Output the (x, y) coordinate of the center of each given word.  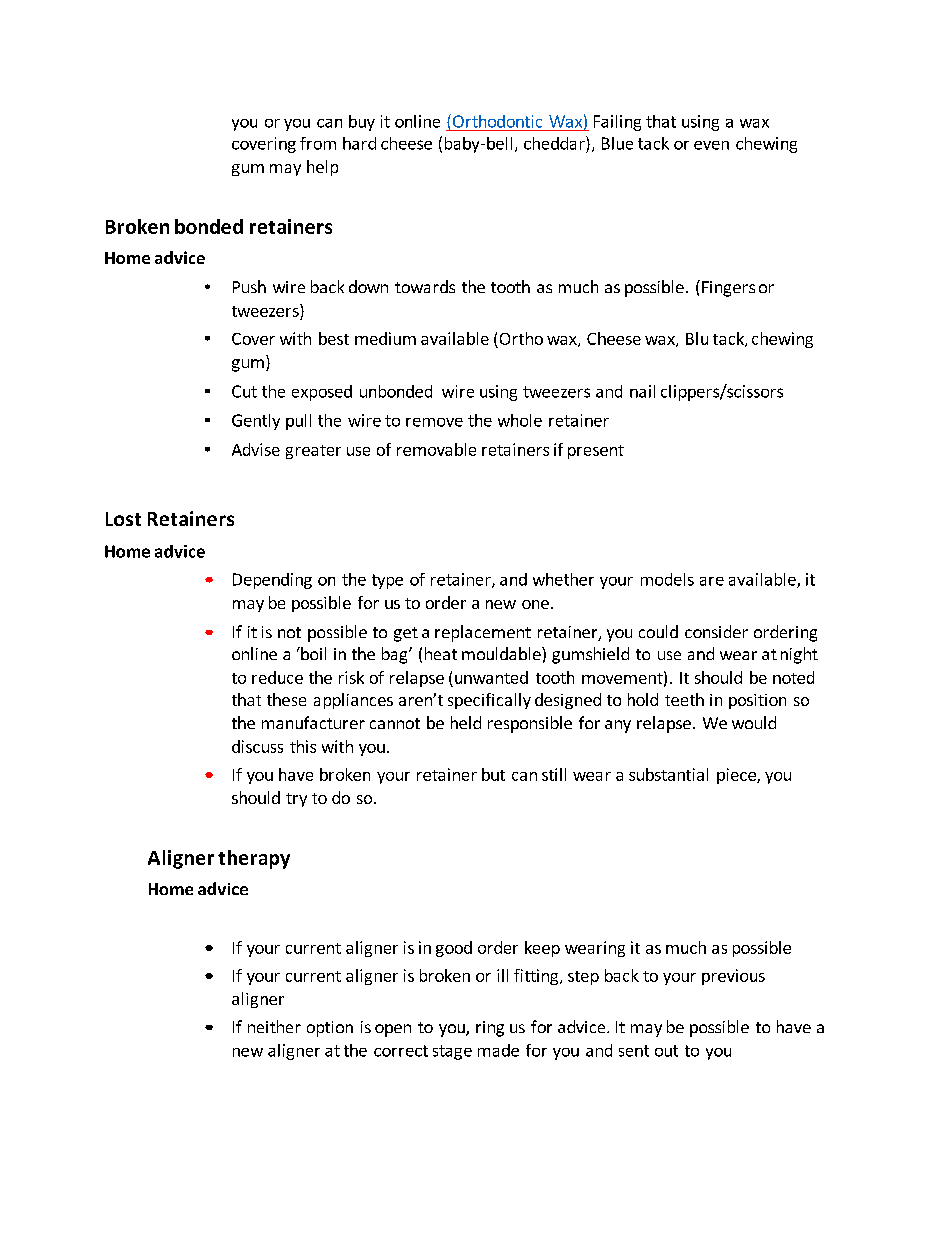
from (318, 143)
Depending (272, 581)
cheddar (555, 143)
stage (452, 1052)
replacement (483, 633)
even (711, 145)
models (667, 579)
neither (274, 1026)
